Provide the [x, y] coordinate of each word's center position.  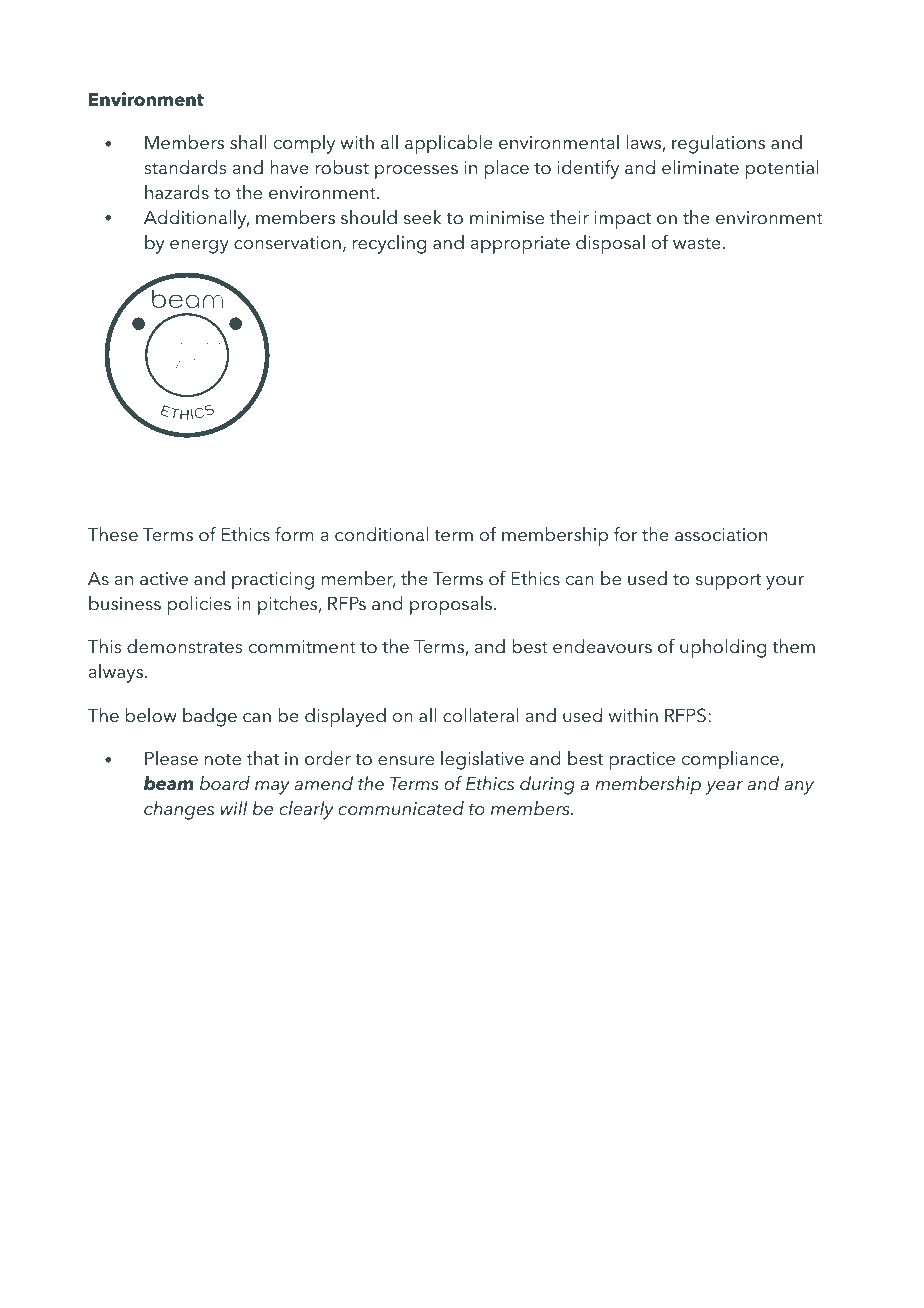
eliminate [700, 167]
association [721, 535]
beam [169, 783]
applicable [449, 144]
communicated [401, 808]
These [113, 534]
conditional [381, 534]
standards [185, 167]
